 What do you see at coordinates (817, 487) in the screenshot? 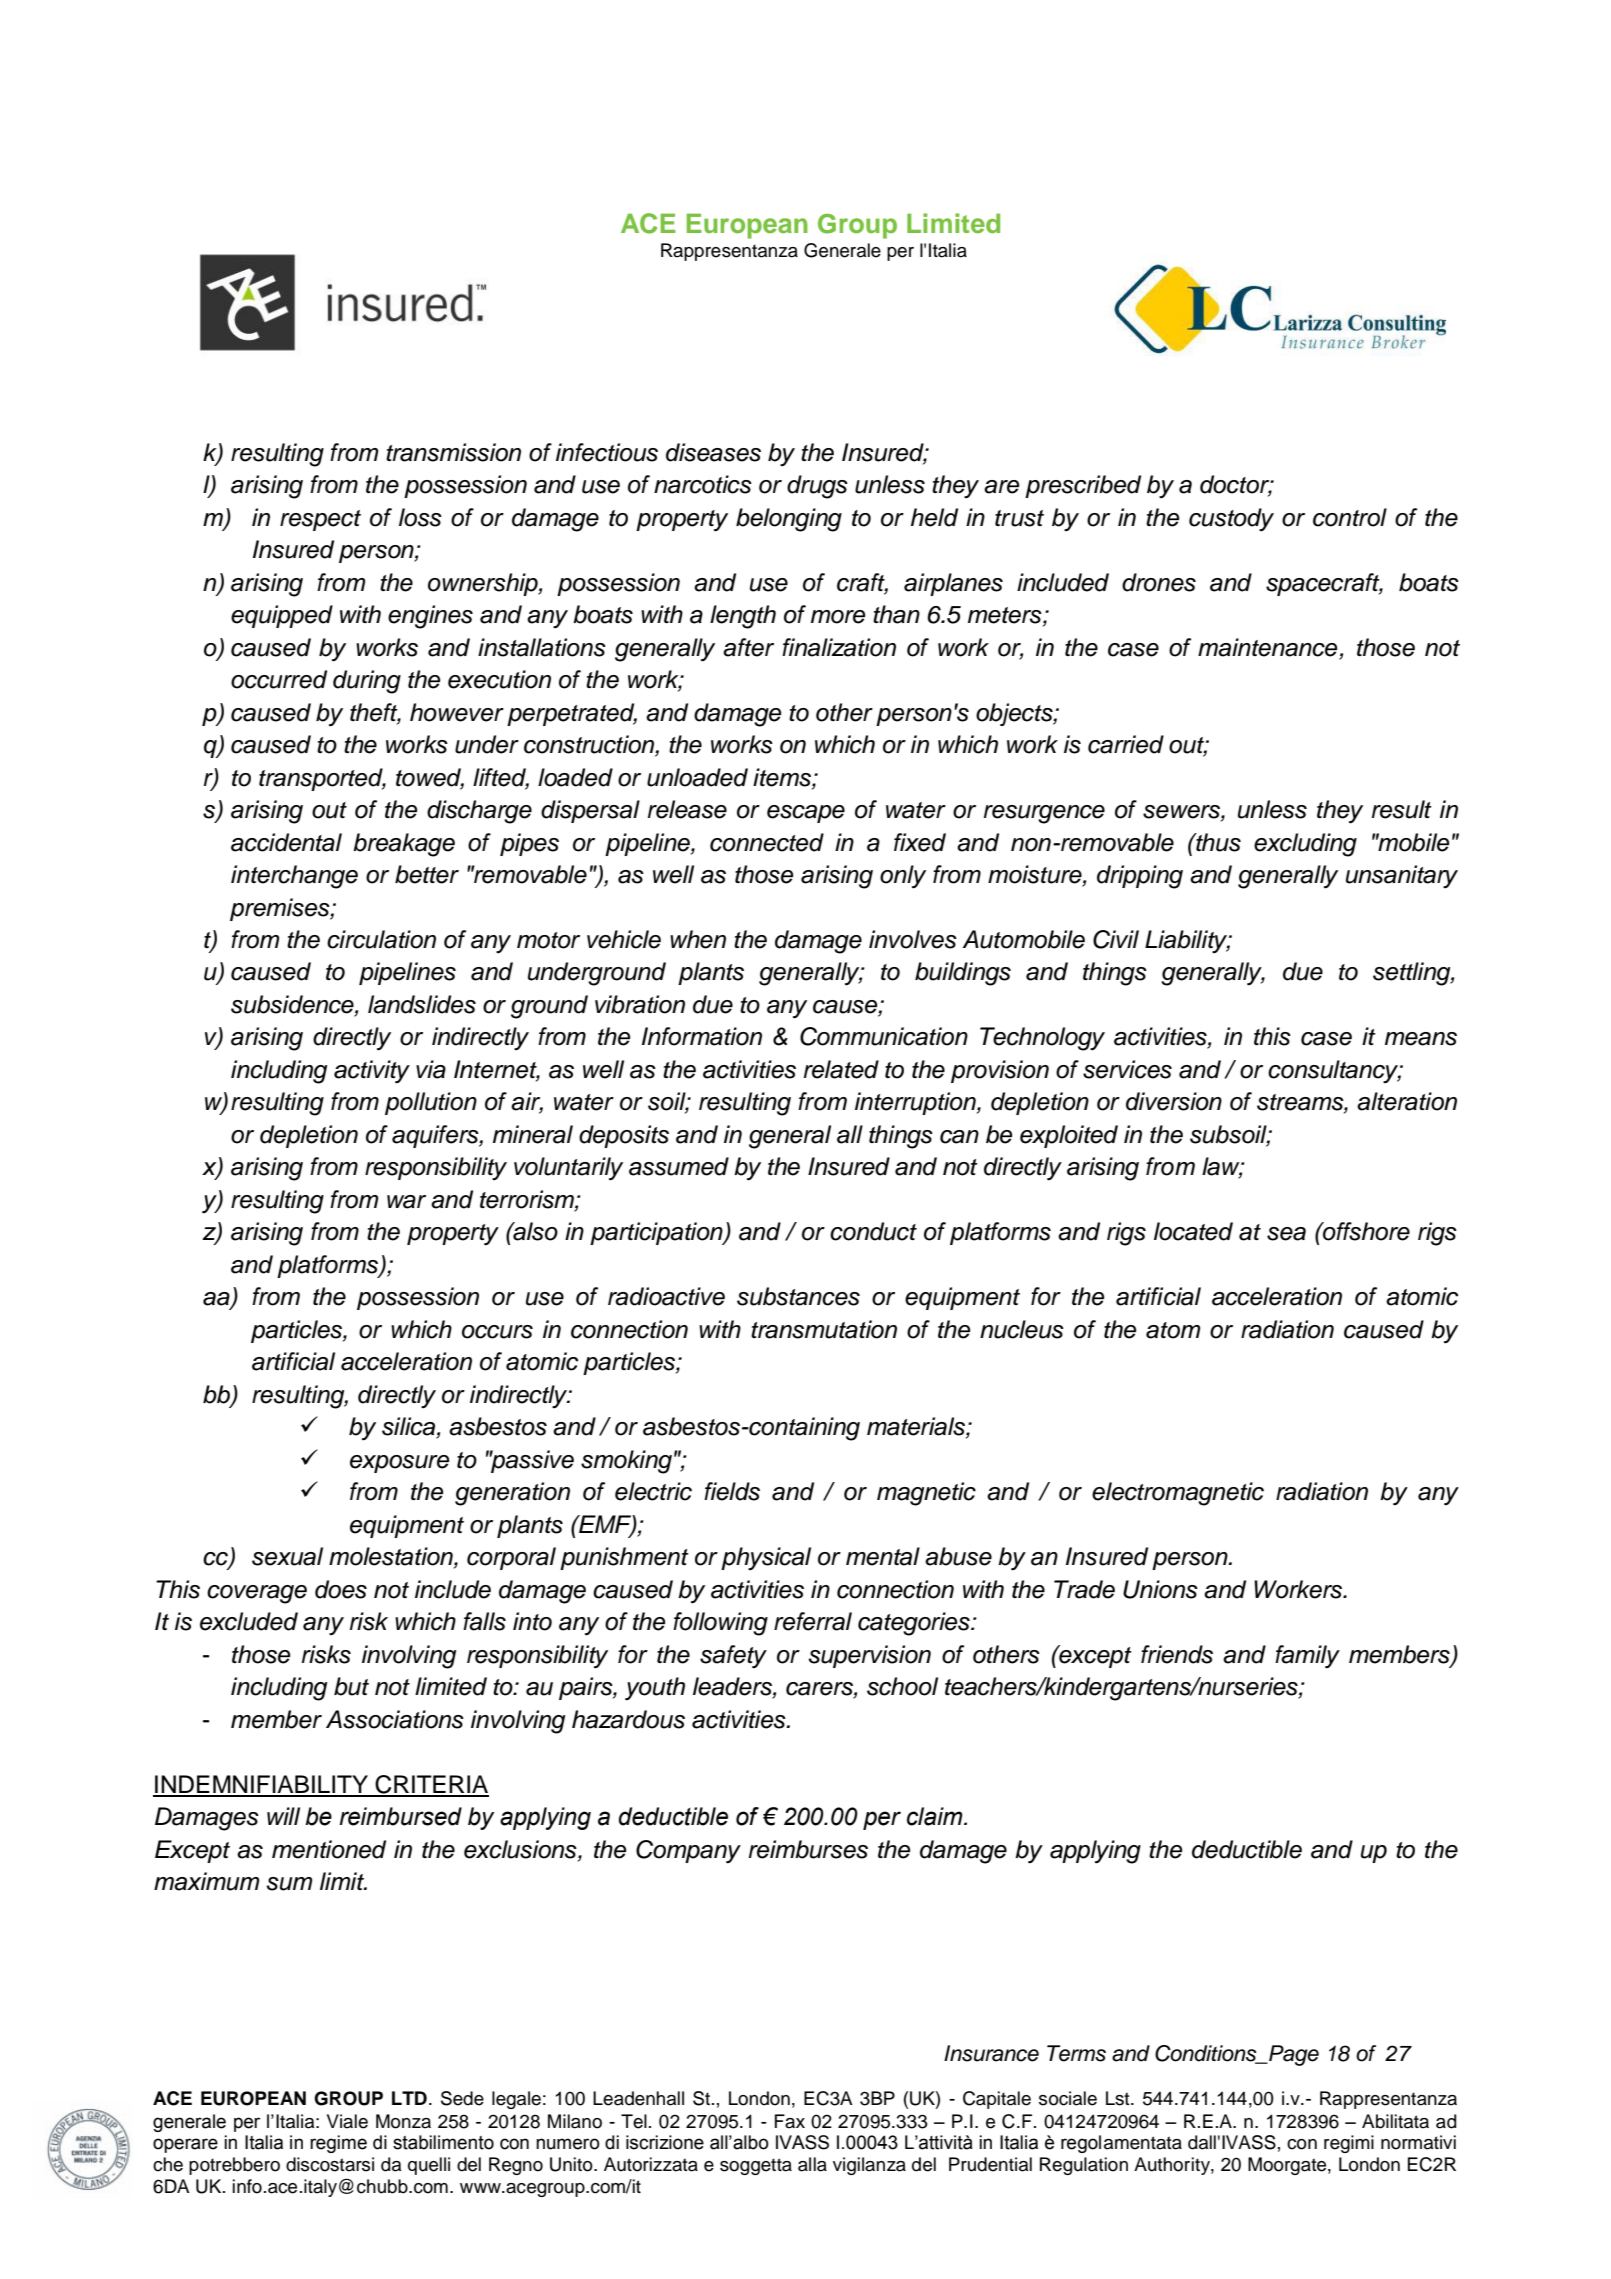
I see `drugs` at bounding box center [817, 487].
